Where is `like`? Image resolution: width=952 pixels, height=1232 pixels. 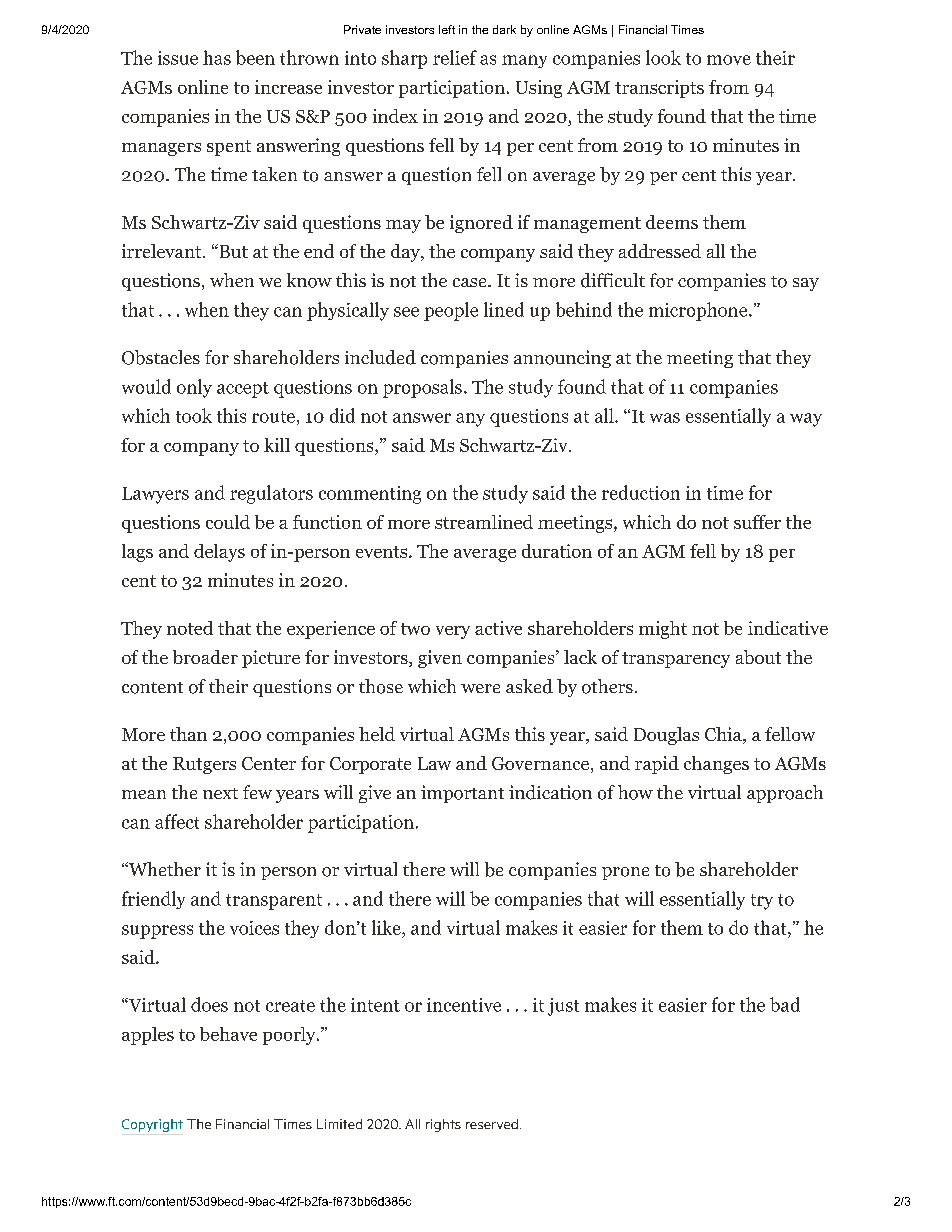
like is located at coordinates (387, 927).
